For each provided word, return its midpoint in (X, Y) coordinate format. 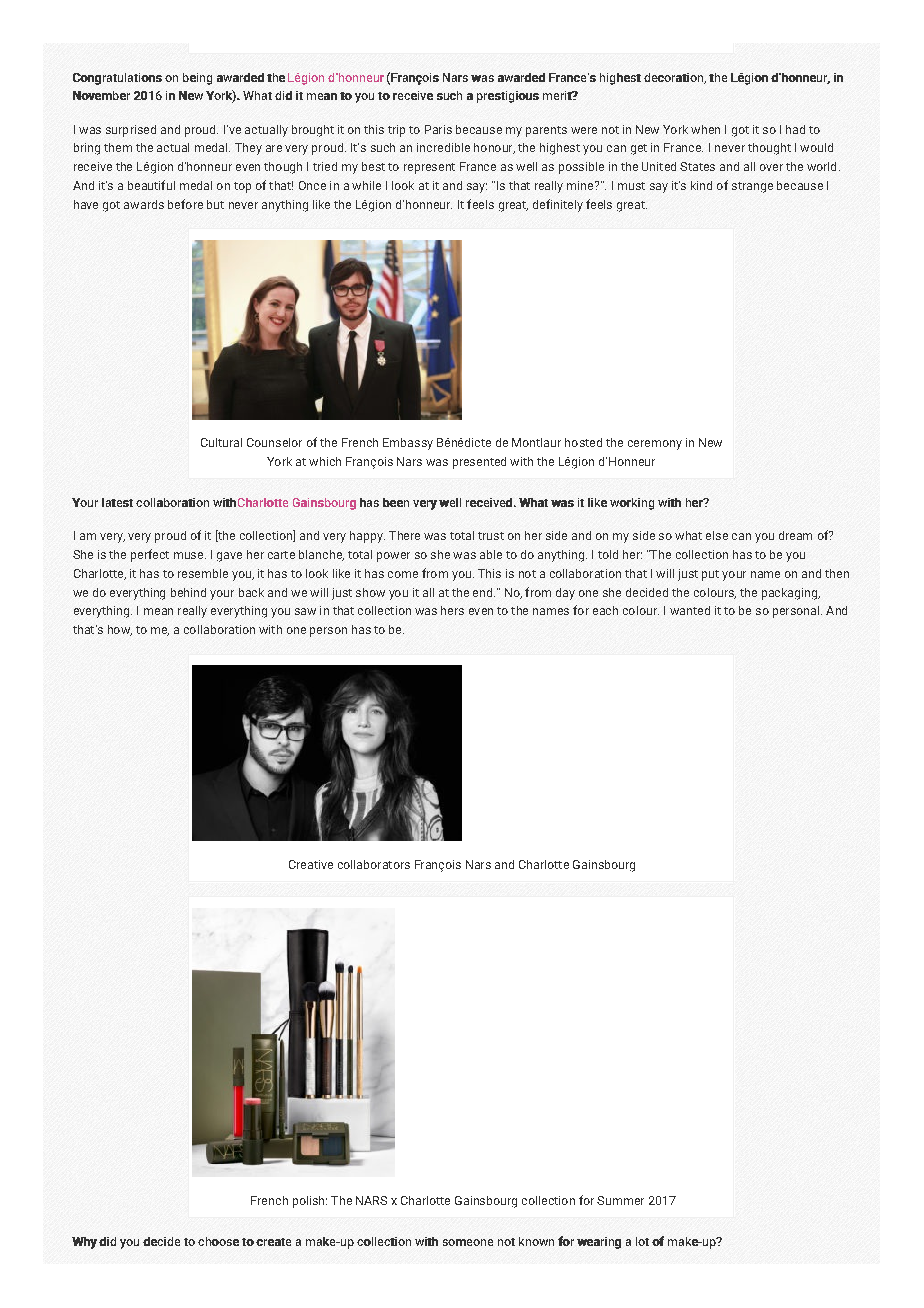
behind (188, 592)
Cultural (221, 442)
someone (468, 1242)
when (705, 129)
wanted (690, 610)
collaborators (374, 864)
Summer (620, 1200)
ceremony (655, 445)
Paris (438, 129)
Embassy (408, 444)
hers (452, 610)
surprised (131, 131)
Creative (311, 864)
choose (218, 1241)
